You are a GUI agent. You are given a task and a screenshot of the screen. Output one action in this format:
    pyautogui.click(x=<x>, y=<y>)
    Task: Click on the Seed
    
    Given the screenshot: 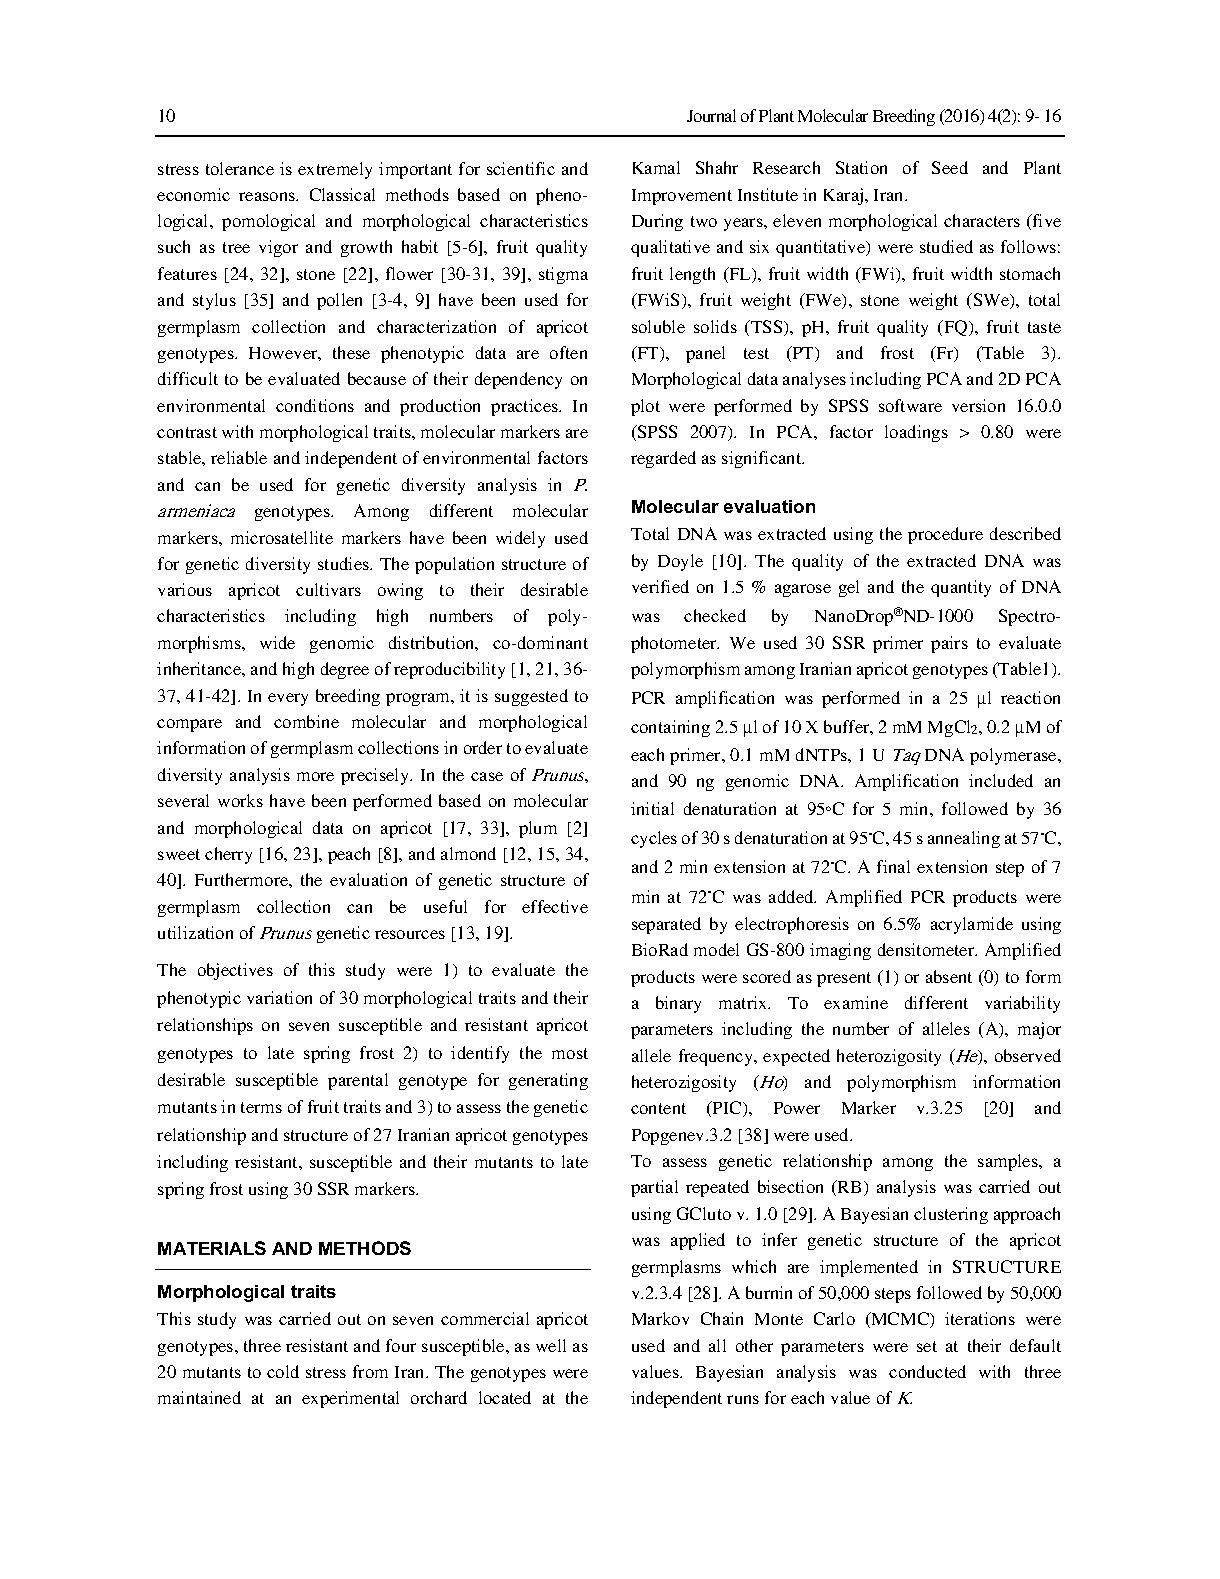 What is the action you would take?
    pyautogui.click(x=950, y=167)
